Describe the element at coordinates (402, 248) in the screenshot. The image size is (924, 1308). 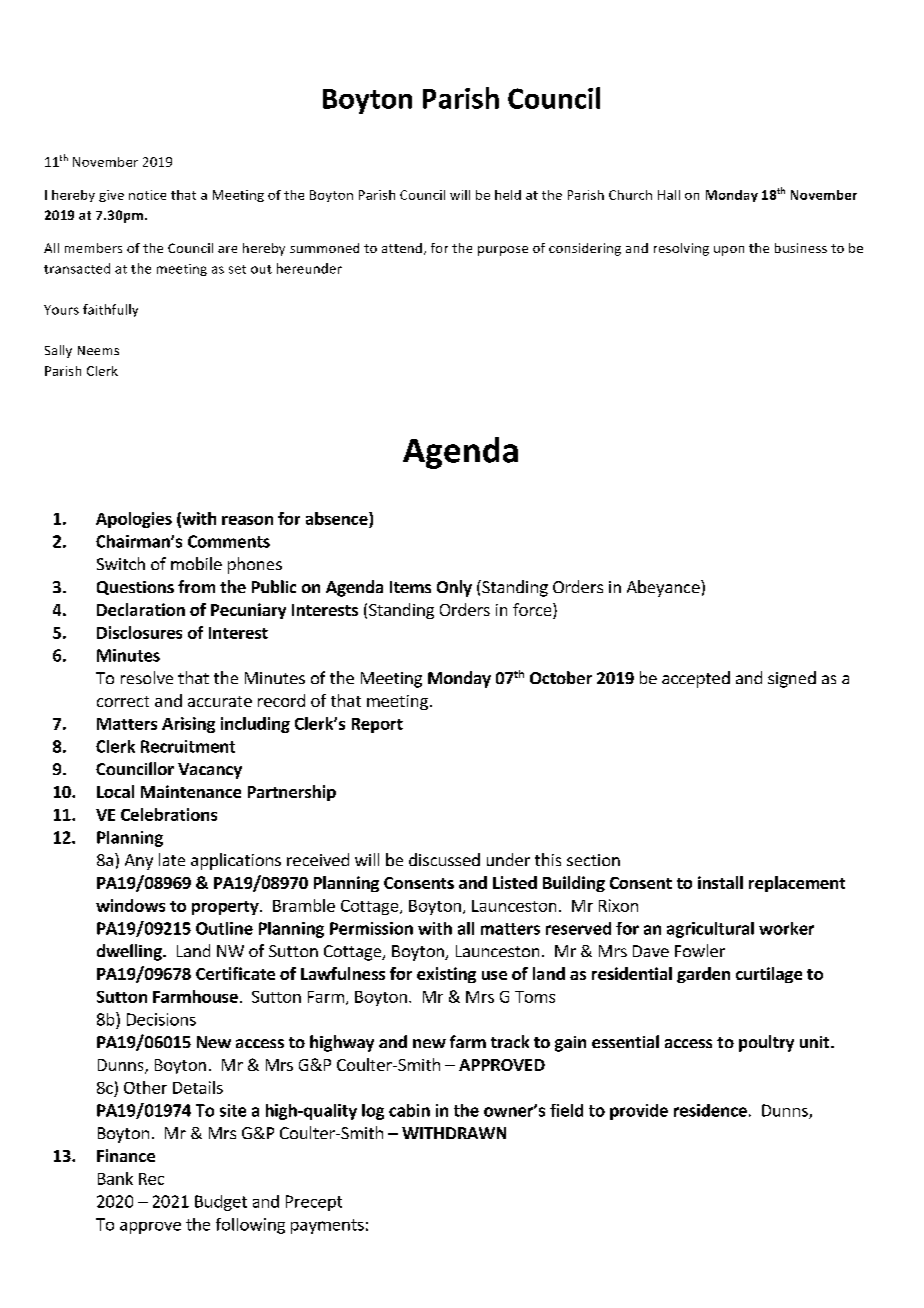
I see `attend` at that location.
